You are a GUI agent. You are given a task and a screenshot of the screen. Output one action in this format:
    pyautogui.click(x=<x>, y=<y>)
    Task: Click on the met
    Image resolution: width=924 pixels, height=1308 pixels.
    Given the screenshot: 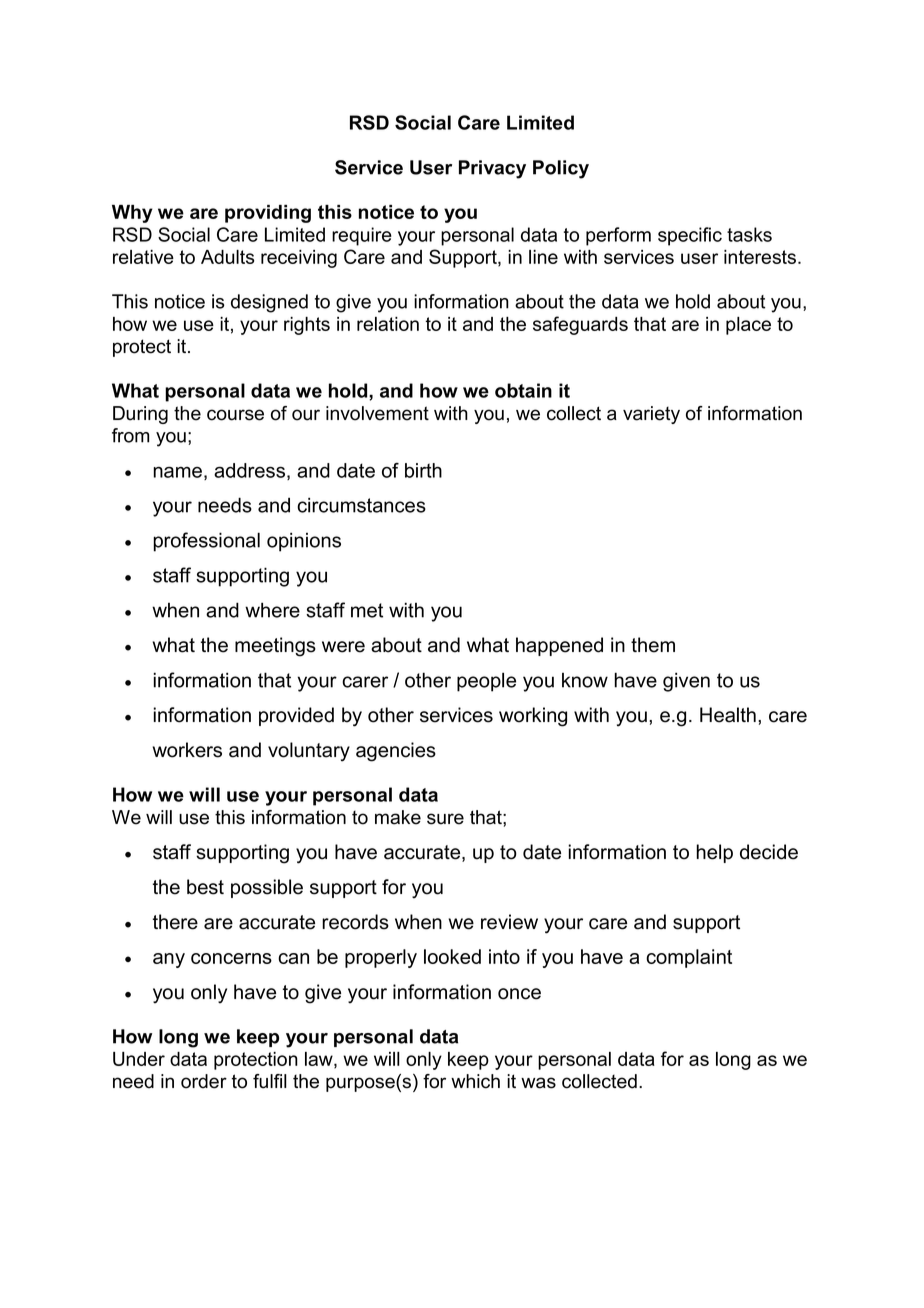 What is the action you would take?
    pyautogui.click(x=367, y=610)
